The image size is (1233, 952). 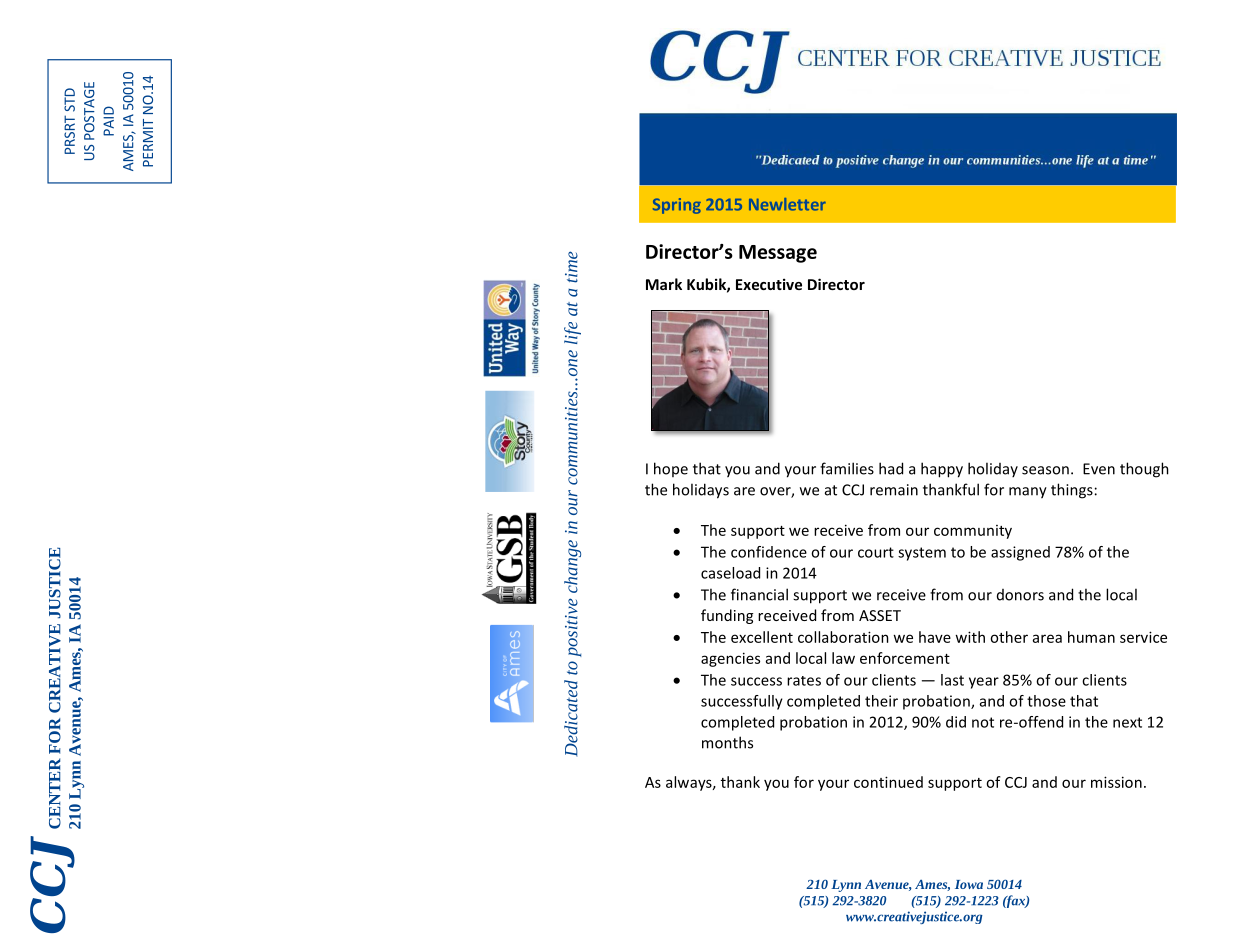 I want to click on months, so click(x=727, y=742).
